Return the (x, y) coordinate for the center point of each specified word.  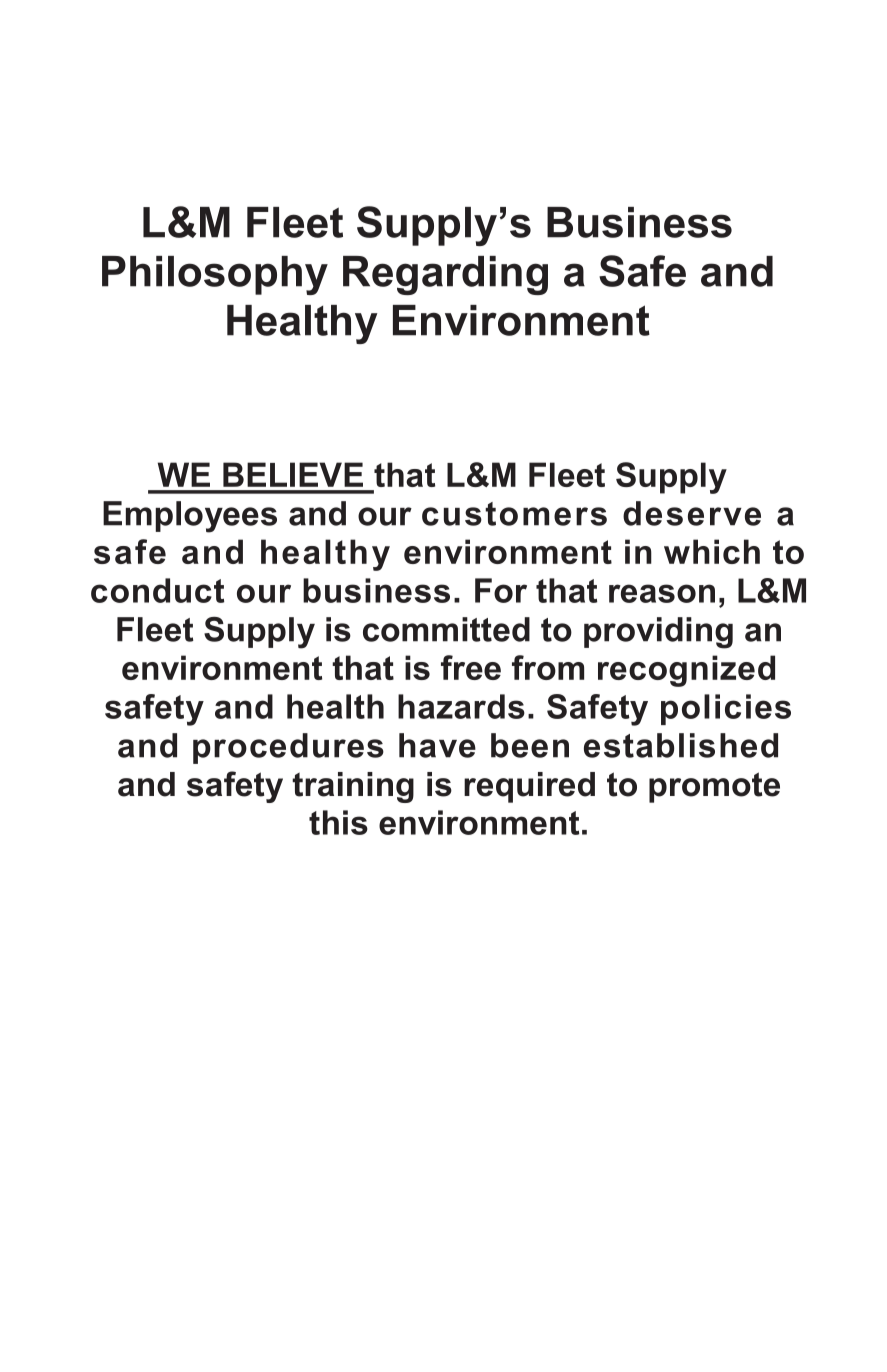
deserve (692, 513)
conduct (157, 590)
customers (514, 514)
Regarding (445, 275)
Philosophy (215, 275)
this (338, 822)
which (712, 551)
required (529, 787)
